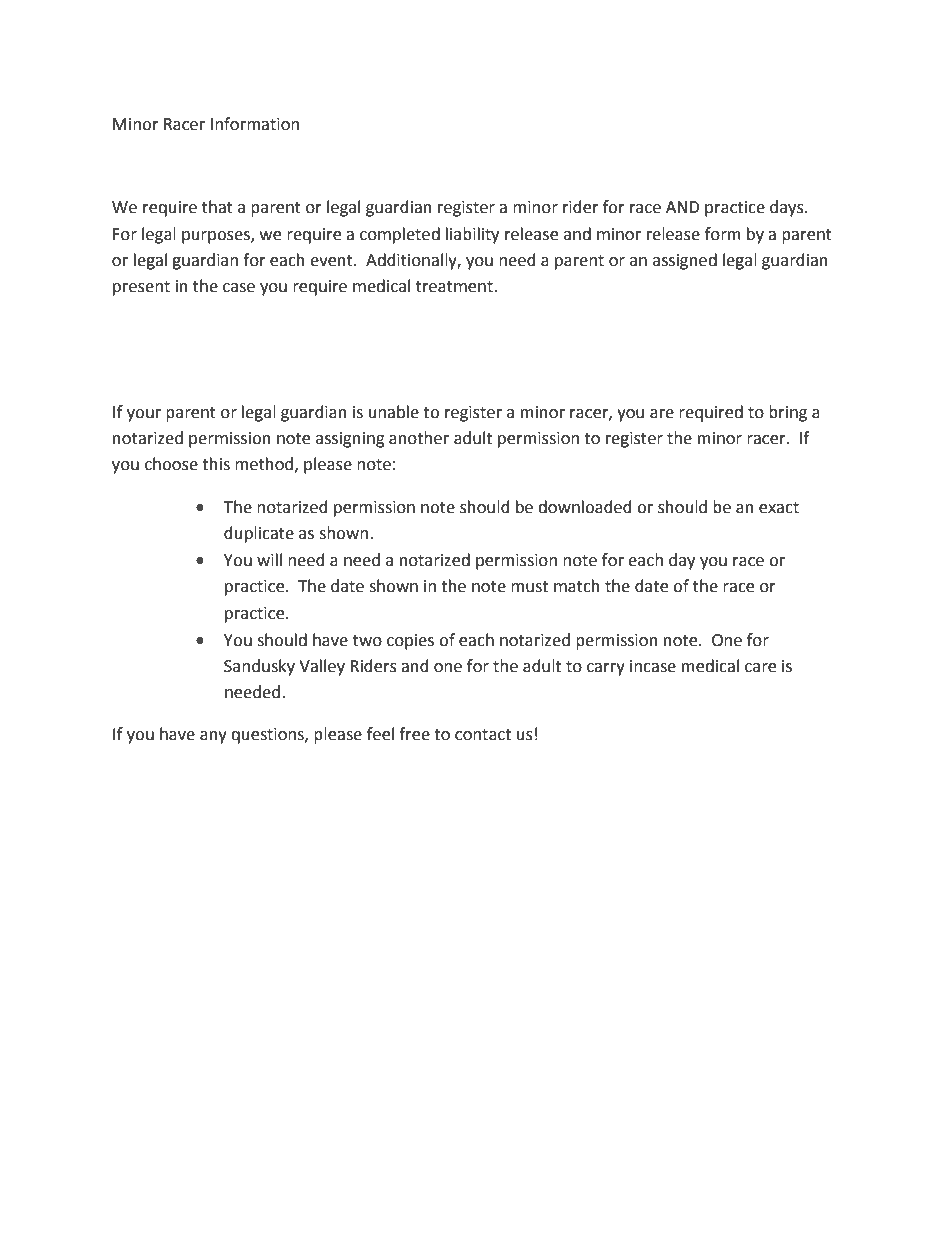 The width and height of the screenshot is (952, 1233). What do you see at coordinates (269, 559) in the screenshot?
I see `will` at bounding box center [269, 559].
